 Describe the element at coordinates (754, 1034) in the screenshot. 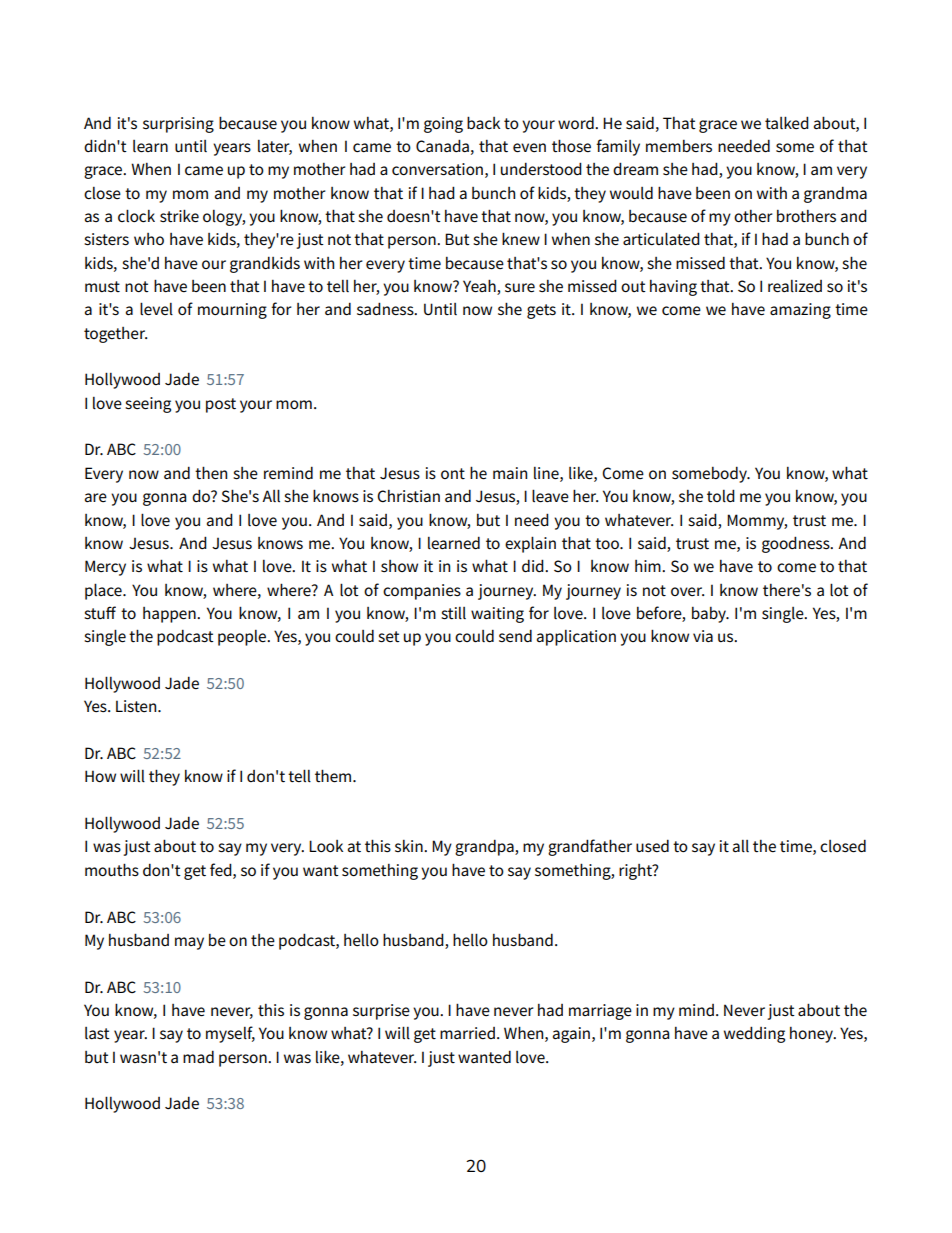

I see `wedding` at that location.
